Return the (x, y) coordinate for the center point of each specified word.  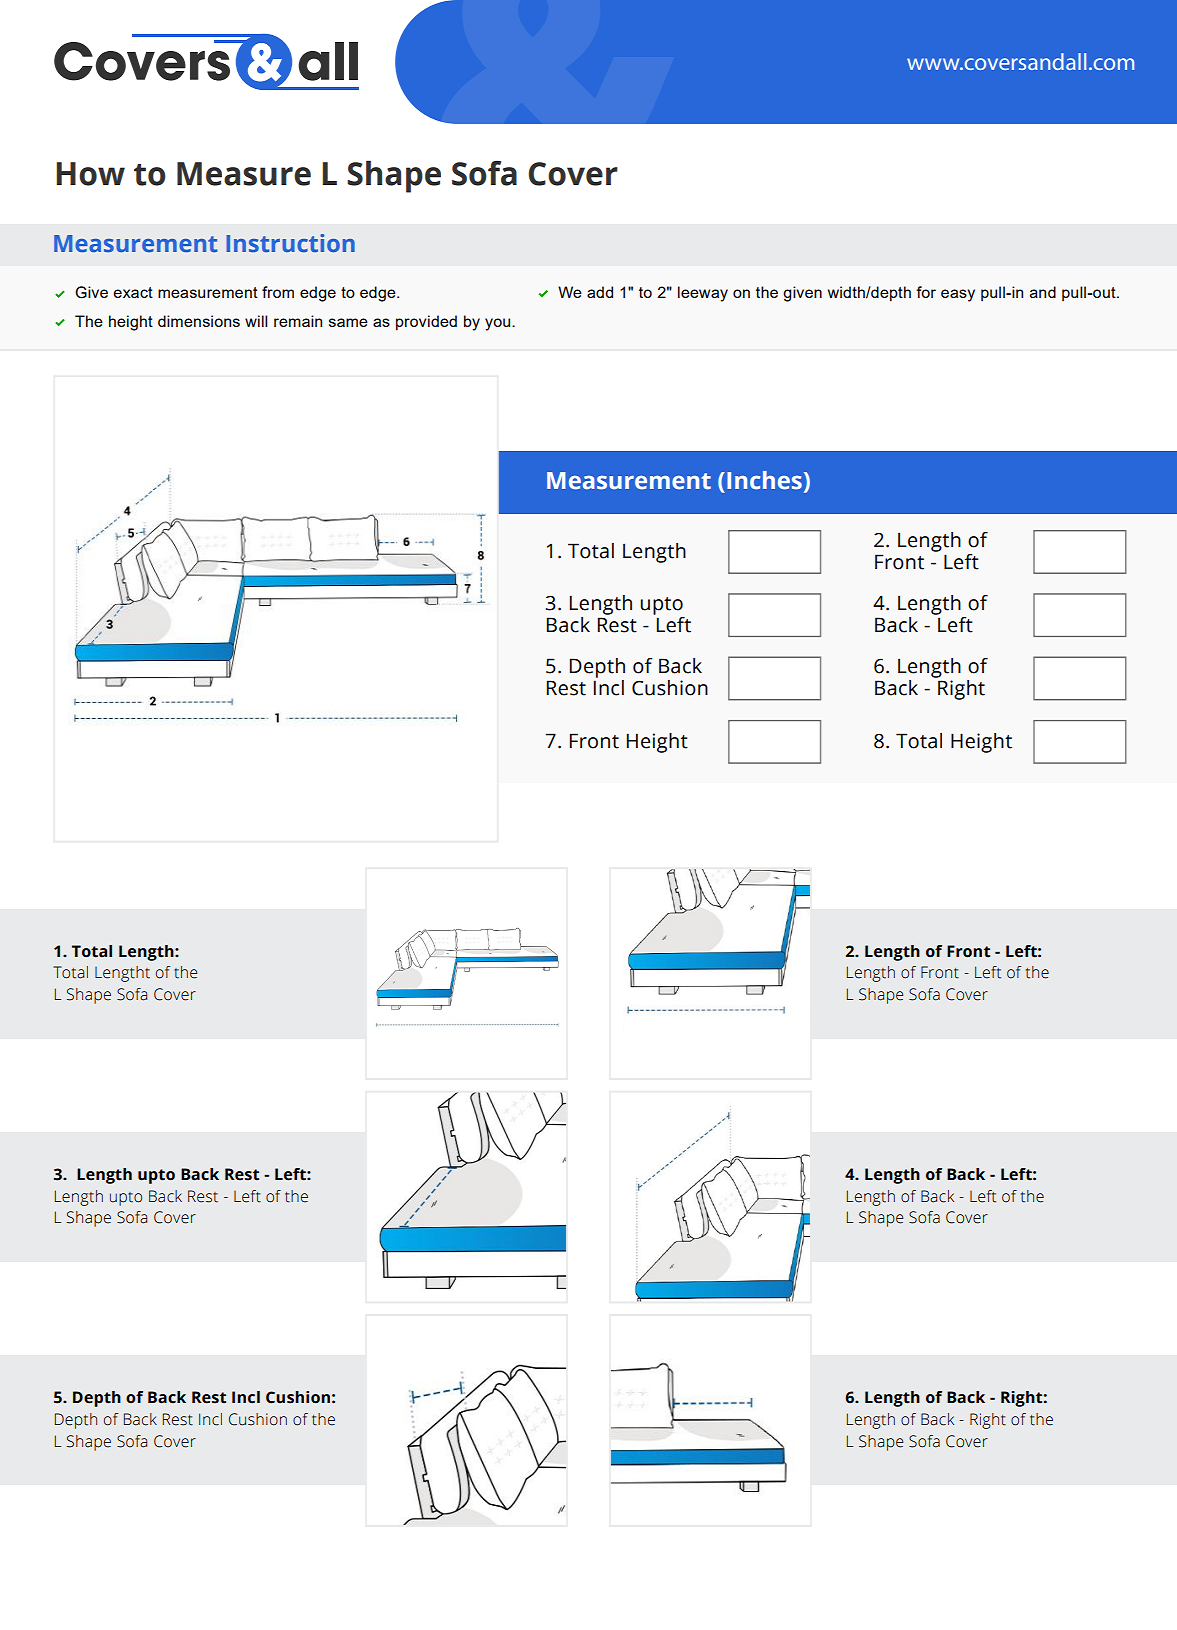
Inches (764, 480)
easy (958, 295)
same (348, 322)
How (90, 174)
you (499, 324)
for (926, 292)
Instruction (291, 243)
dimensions (199, 321)
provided (426, 323)
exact (133, 292)
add (600, 292)
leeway (703, 294)
